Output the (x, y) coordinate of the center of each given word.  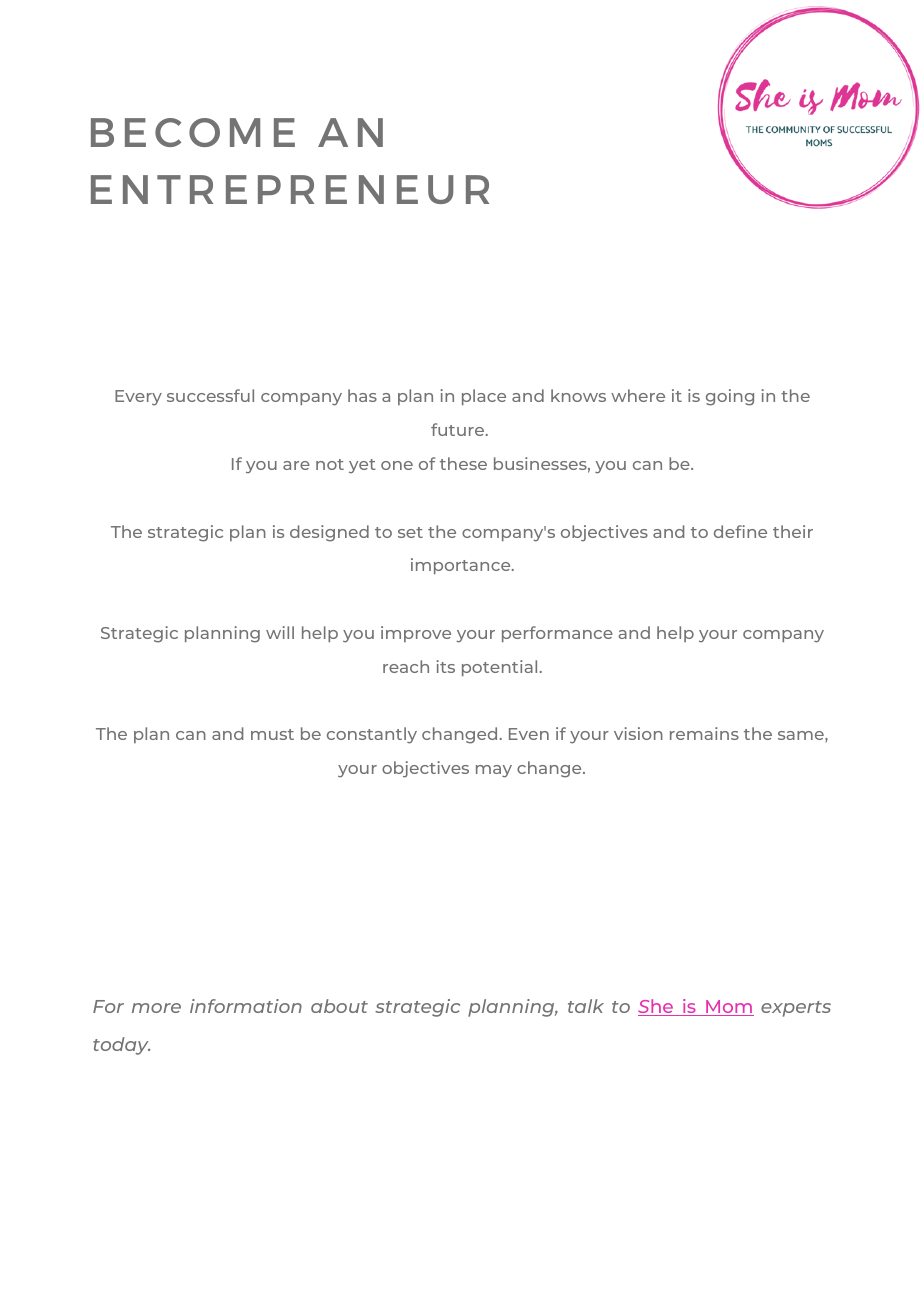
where (638, 395)
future (459, 429)
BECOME (193, 132)
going (730, 397)
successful (210, 395)
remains (704, 733)
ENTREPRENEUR (290, 189)
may (494, 771)
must (272, 734)
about (339, 1006)
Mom (729, 1008)
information (246, 1006)
